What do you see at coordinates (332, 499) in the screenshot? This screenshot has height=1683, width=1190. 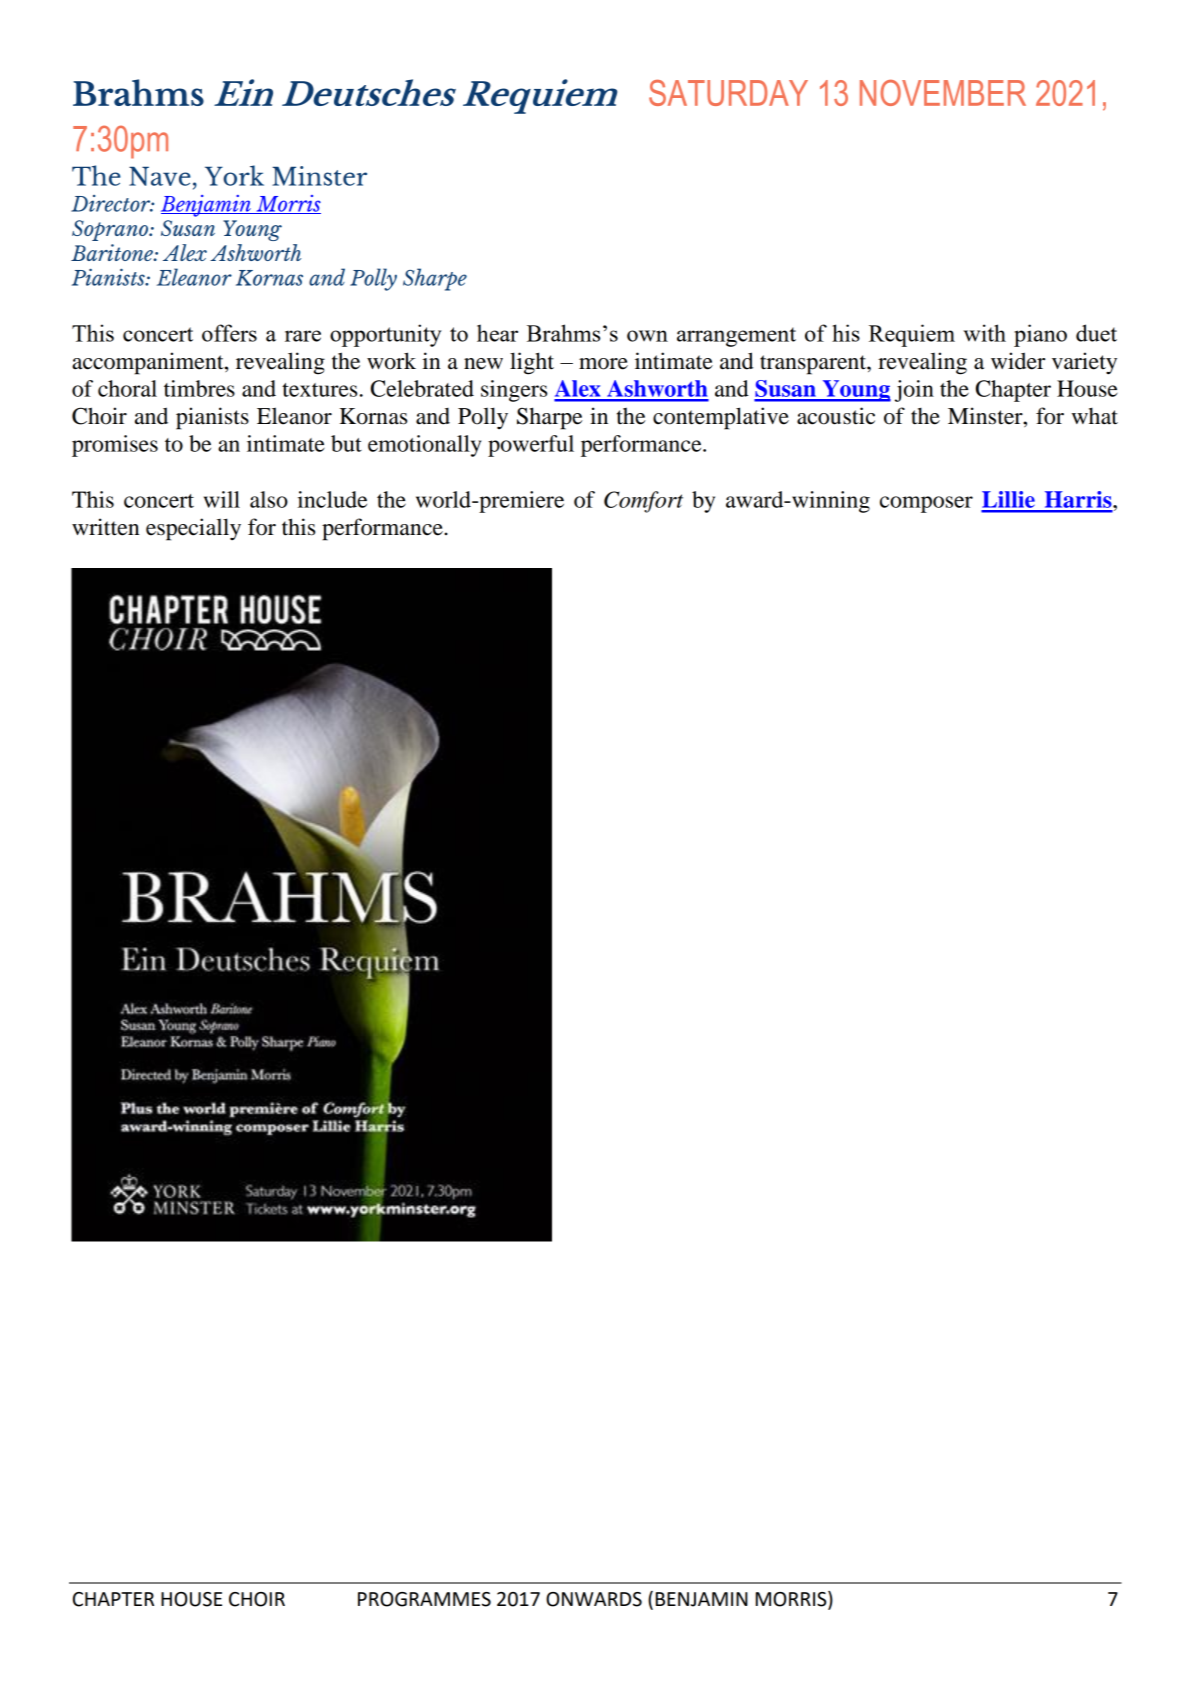 I see `include` at bounding box center [332, 499].
